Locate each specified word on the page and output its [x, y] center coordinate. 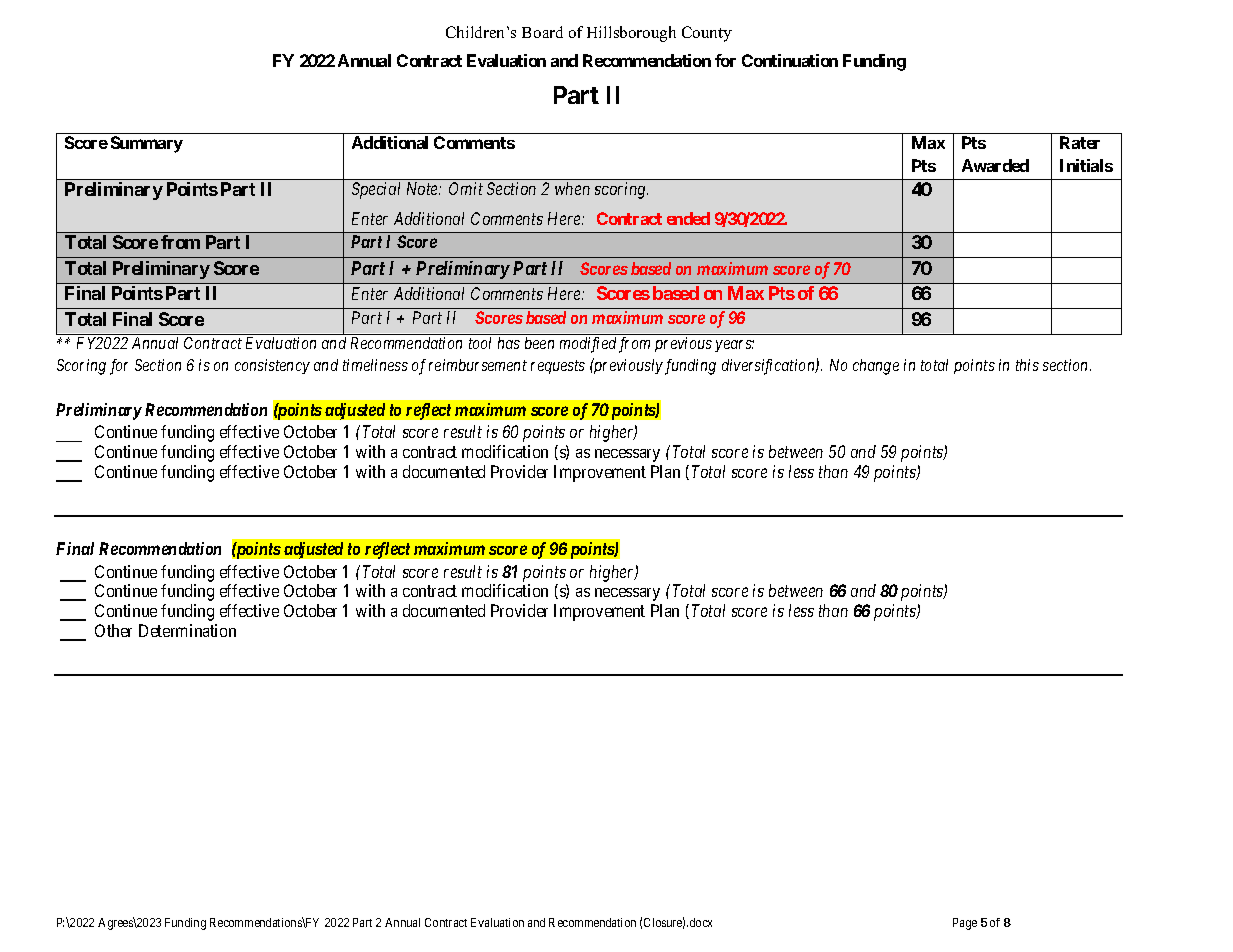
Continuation [790, 60]
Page [965, 924]
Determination [187, 630]
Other [113, 630]
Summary [147, 144]
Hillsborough [631, 34]
